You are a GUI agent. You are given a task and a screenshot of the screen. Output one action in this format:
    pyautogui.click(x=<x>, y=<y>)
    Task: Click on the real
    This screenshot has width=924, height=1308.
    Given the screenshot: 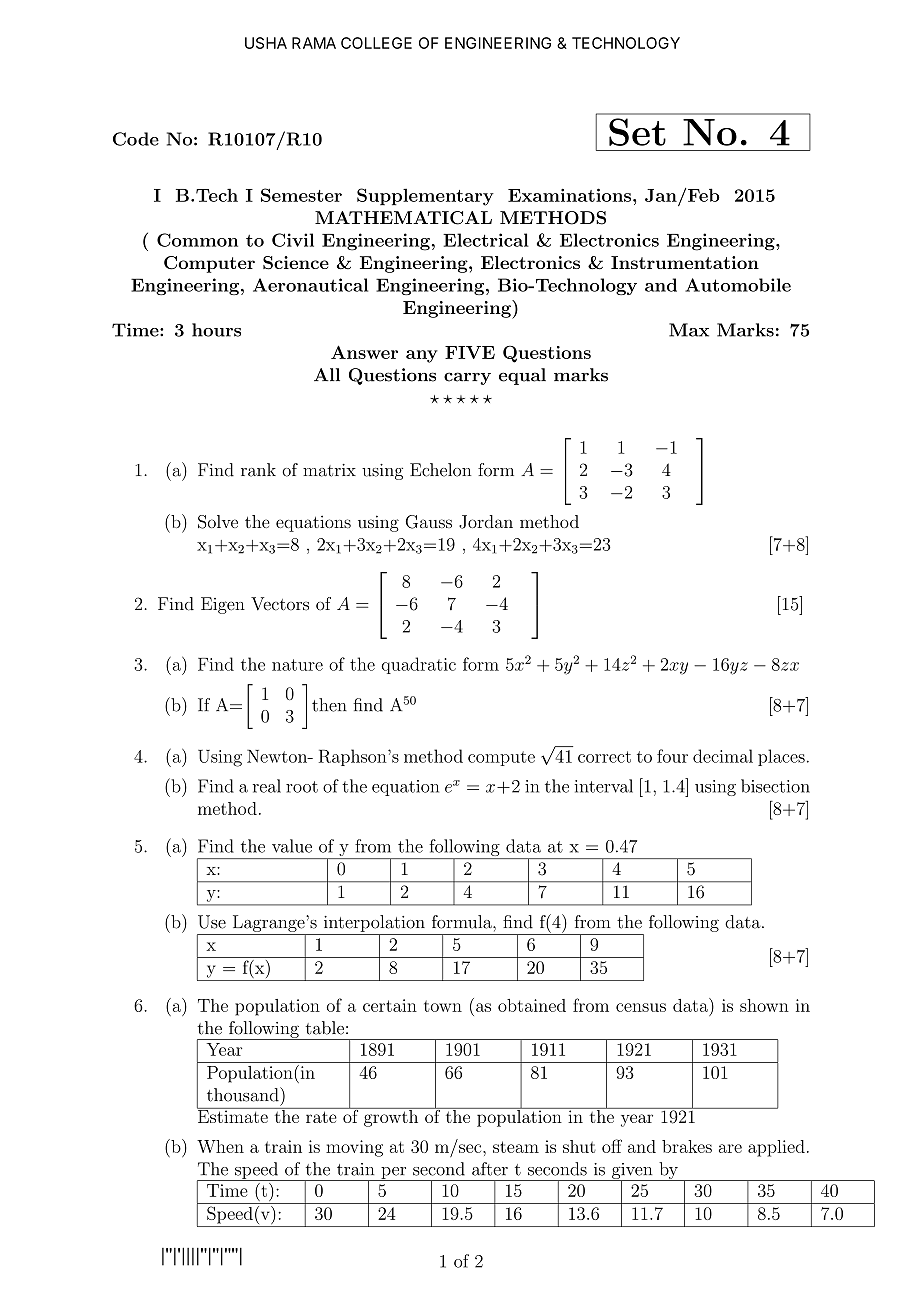 What is the action you would take?
    pyautogui.click(x=267, y=786)
